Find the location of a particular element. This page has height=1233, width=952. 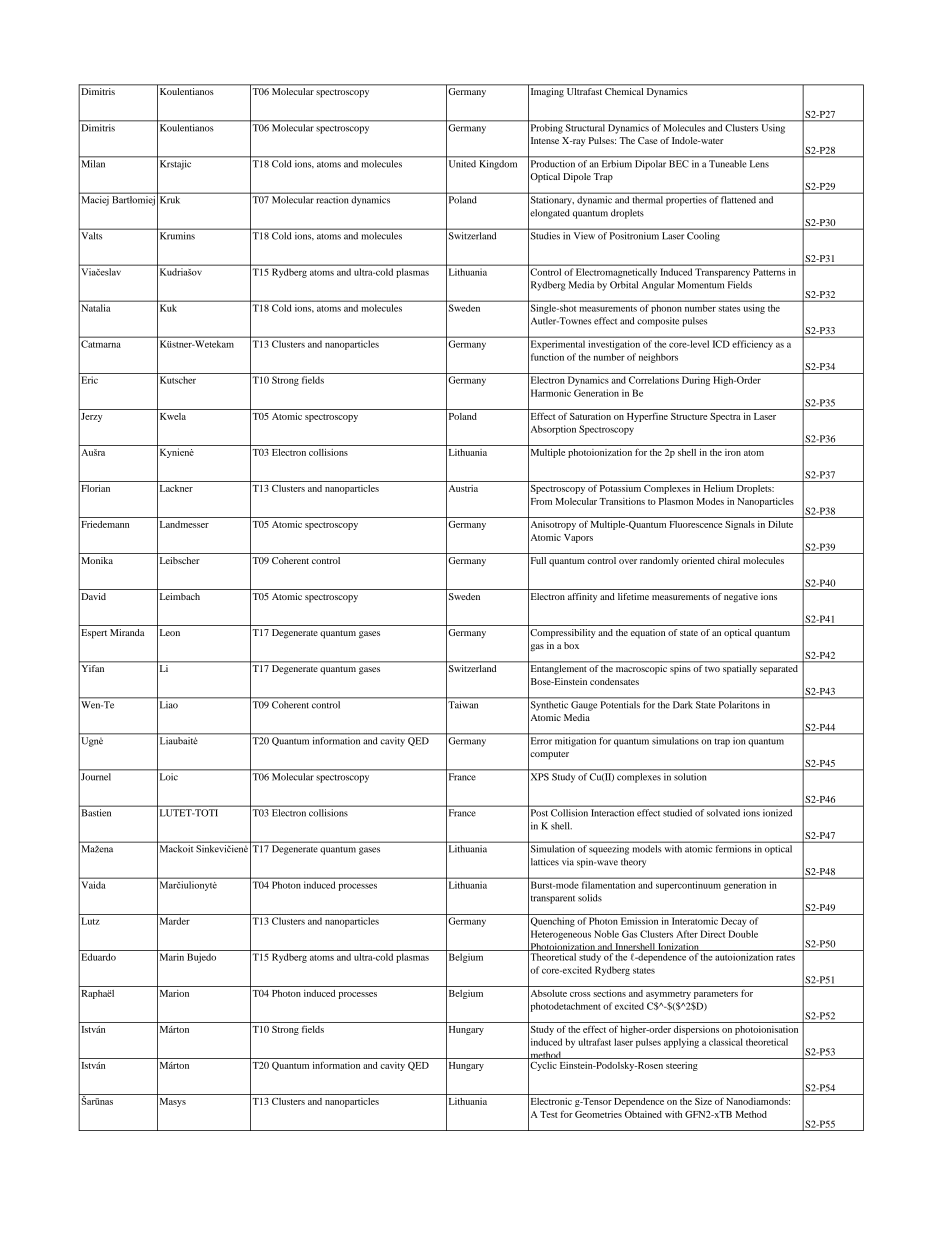

reaction is located at coordinates (332, 200).
